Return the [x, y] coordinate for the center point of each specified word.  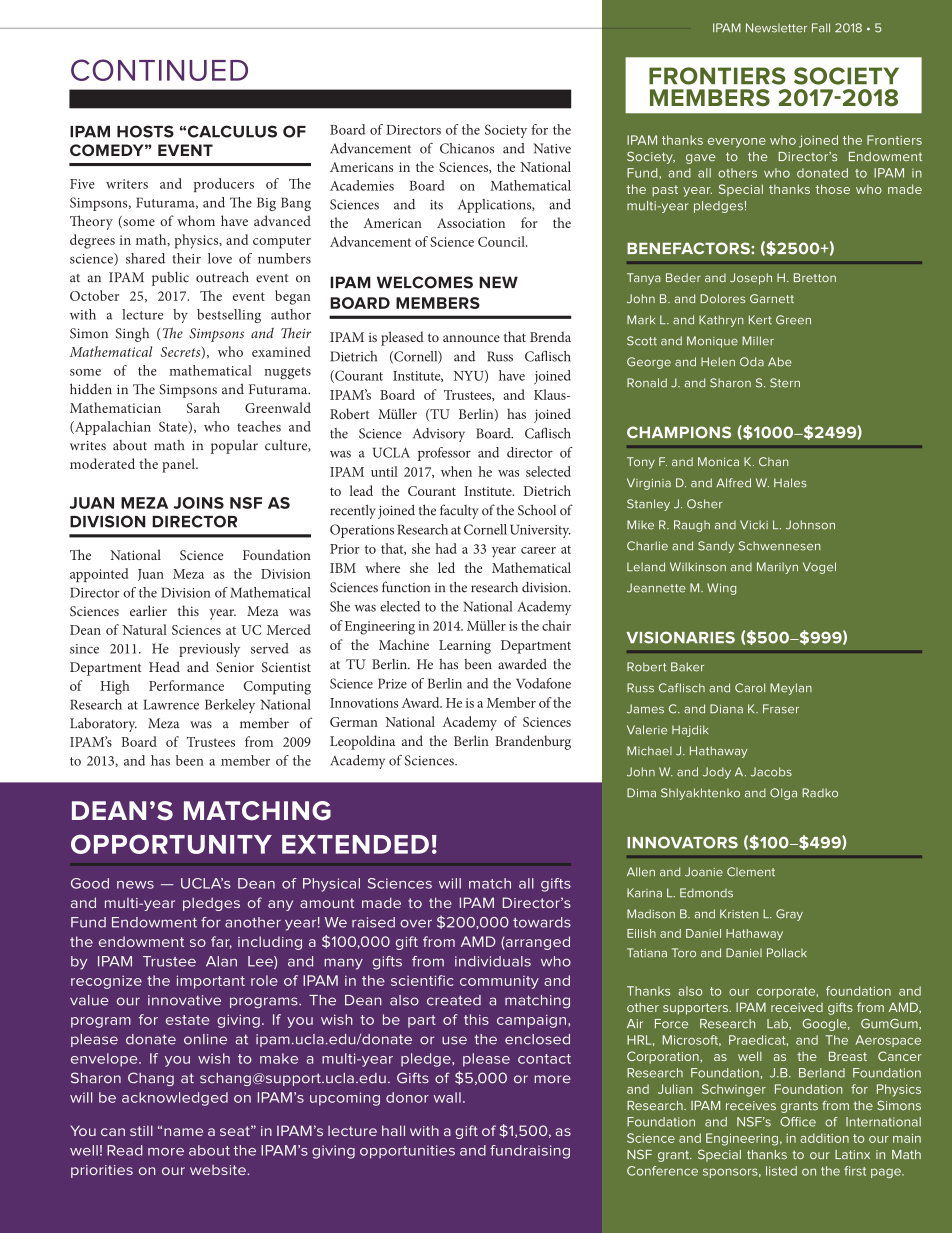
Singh [132, 335]
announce [471, 338]
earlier [148, 610]
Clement [751, 872]
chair [556, 625]
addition [824, 1138]
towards [542, 922]
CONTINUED [159, 70]
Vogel [819, 568]
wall [447, 1097]
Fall [821, 28]
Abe [780, 362]
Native [552, 148]
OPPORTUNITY [171, 844]
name [183, 1132]
